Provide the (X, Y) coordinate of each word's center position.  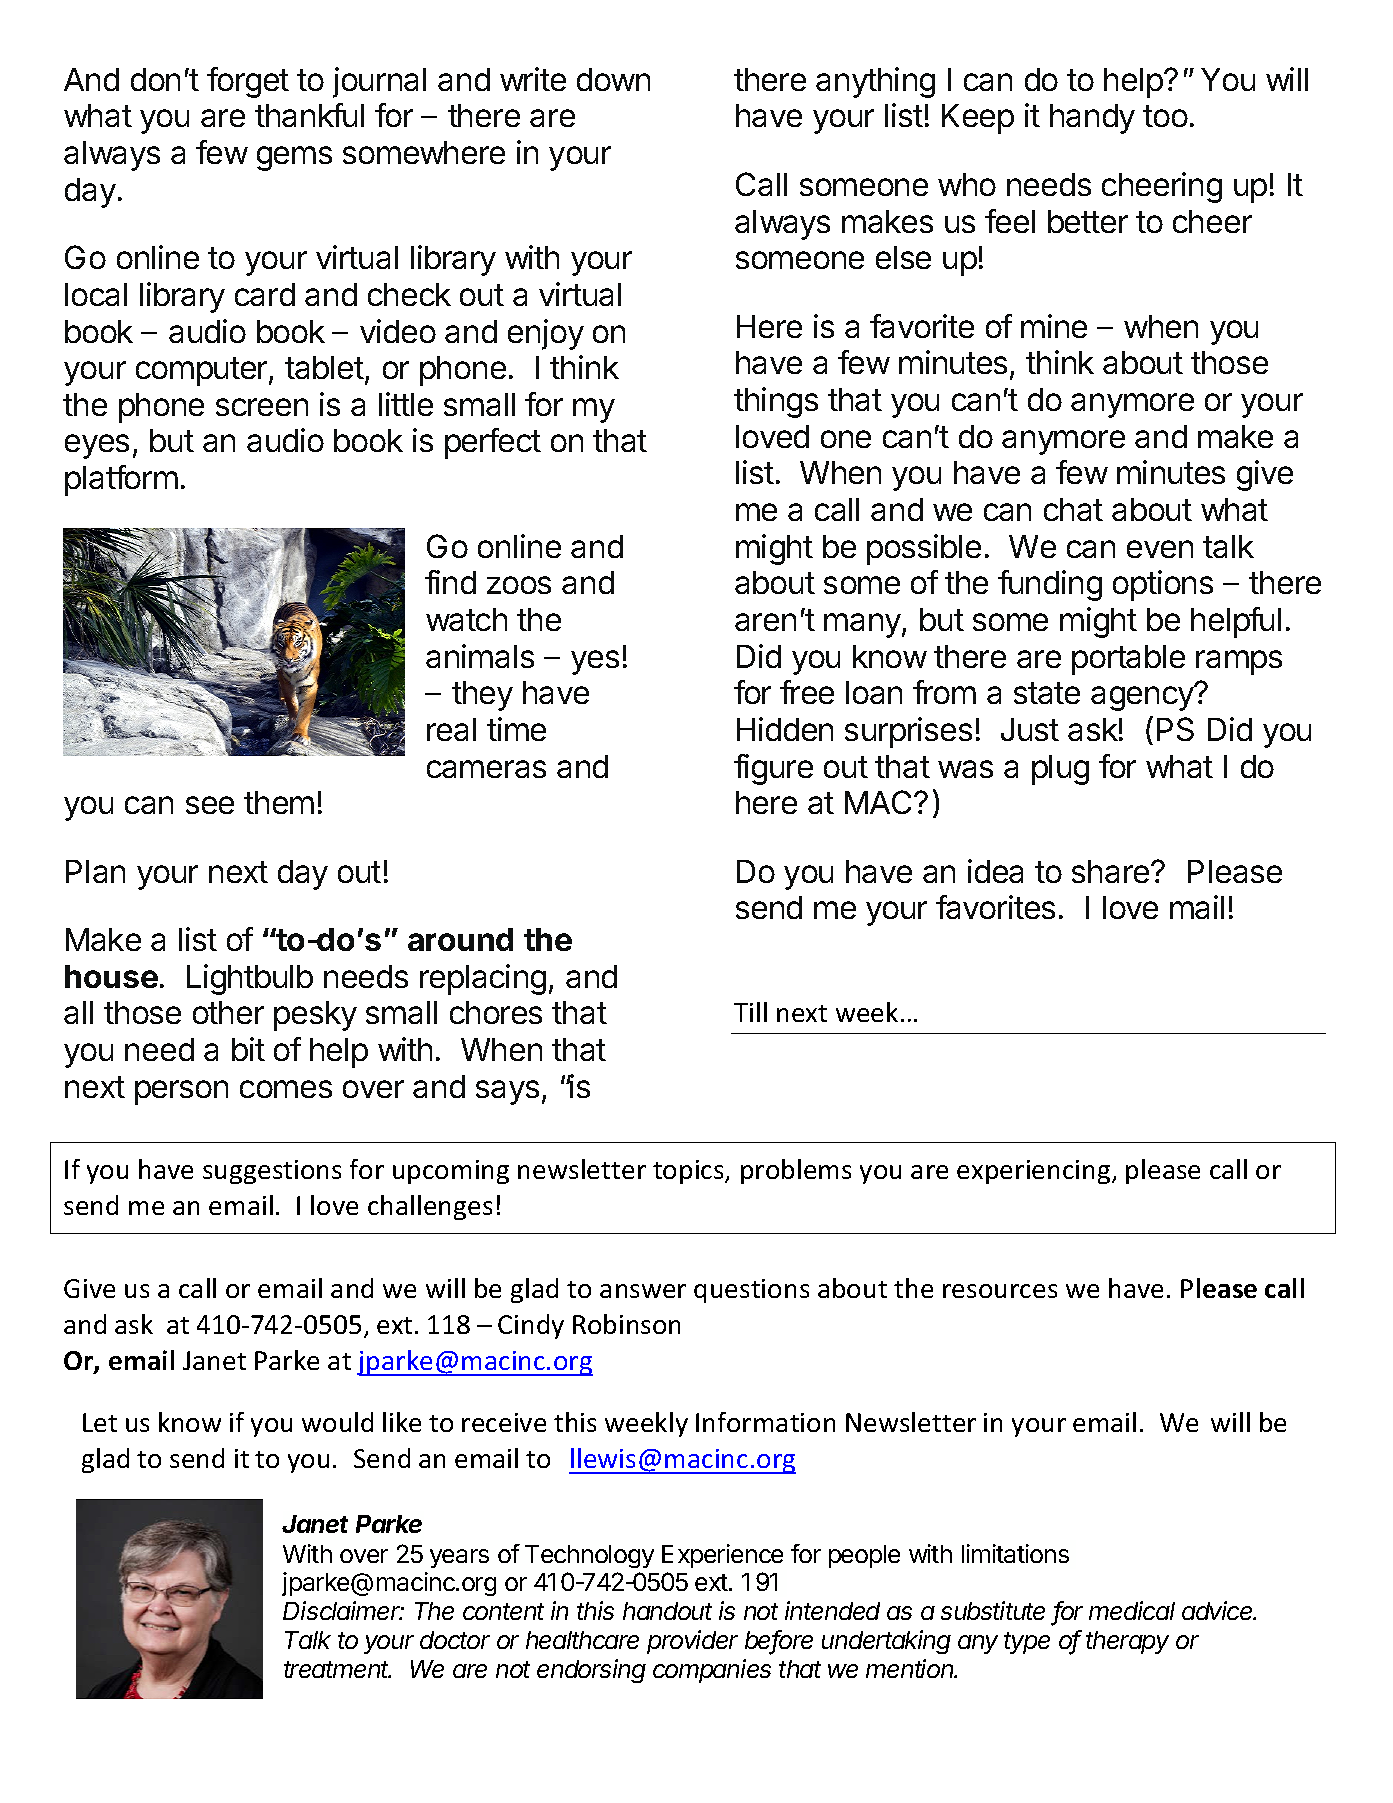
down (613, 79)
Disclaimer (343, 1610)
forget (248, 82)
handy (1092, 119)
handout (667, 1611)
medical (1132, 1610)
